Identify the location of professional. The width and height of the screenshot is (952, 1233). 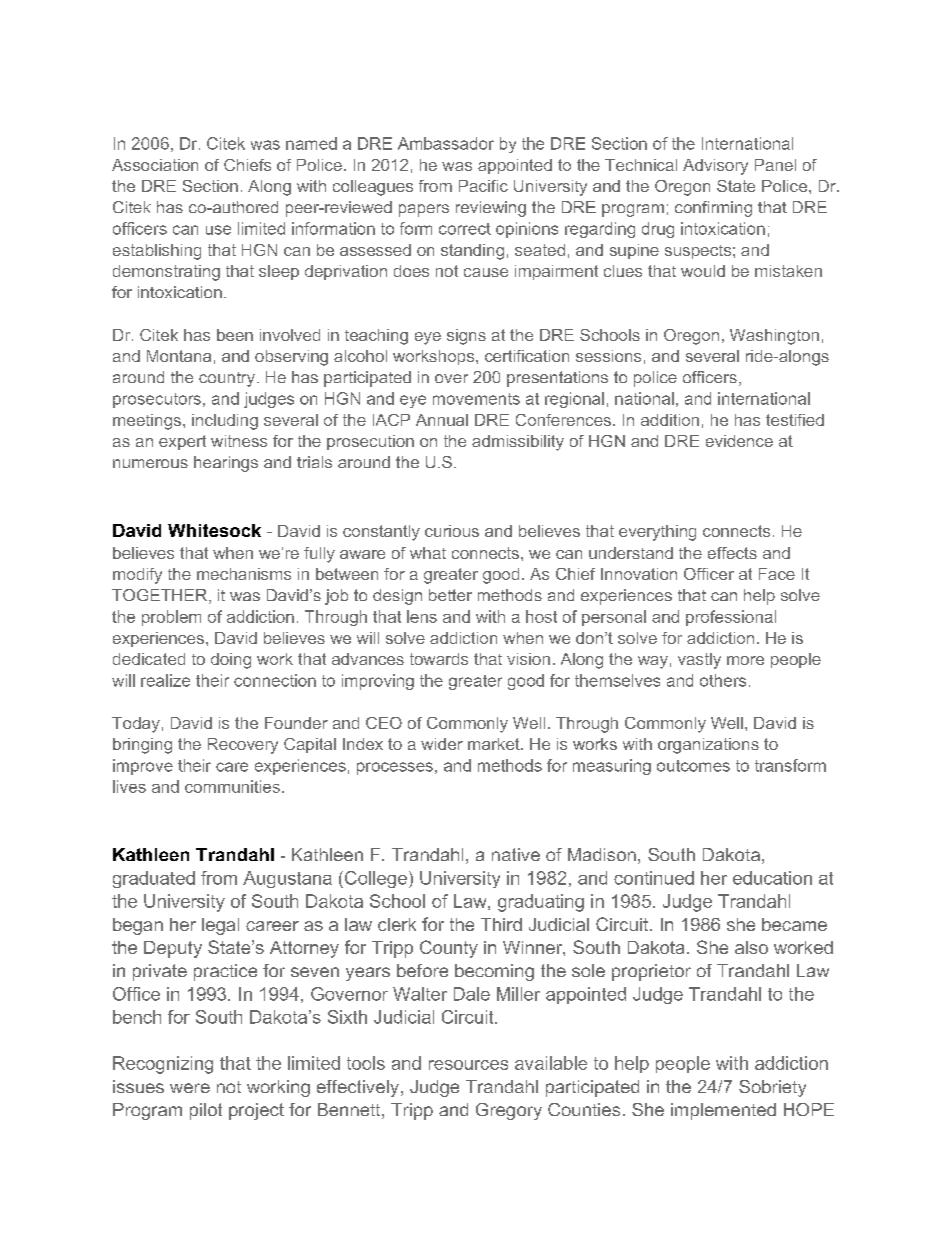
(731, 618).
